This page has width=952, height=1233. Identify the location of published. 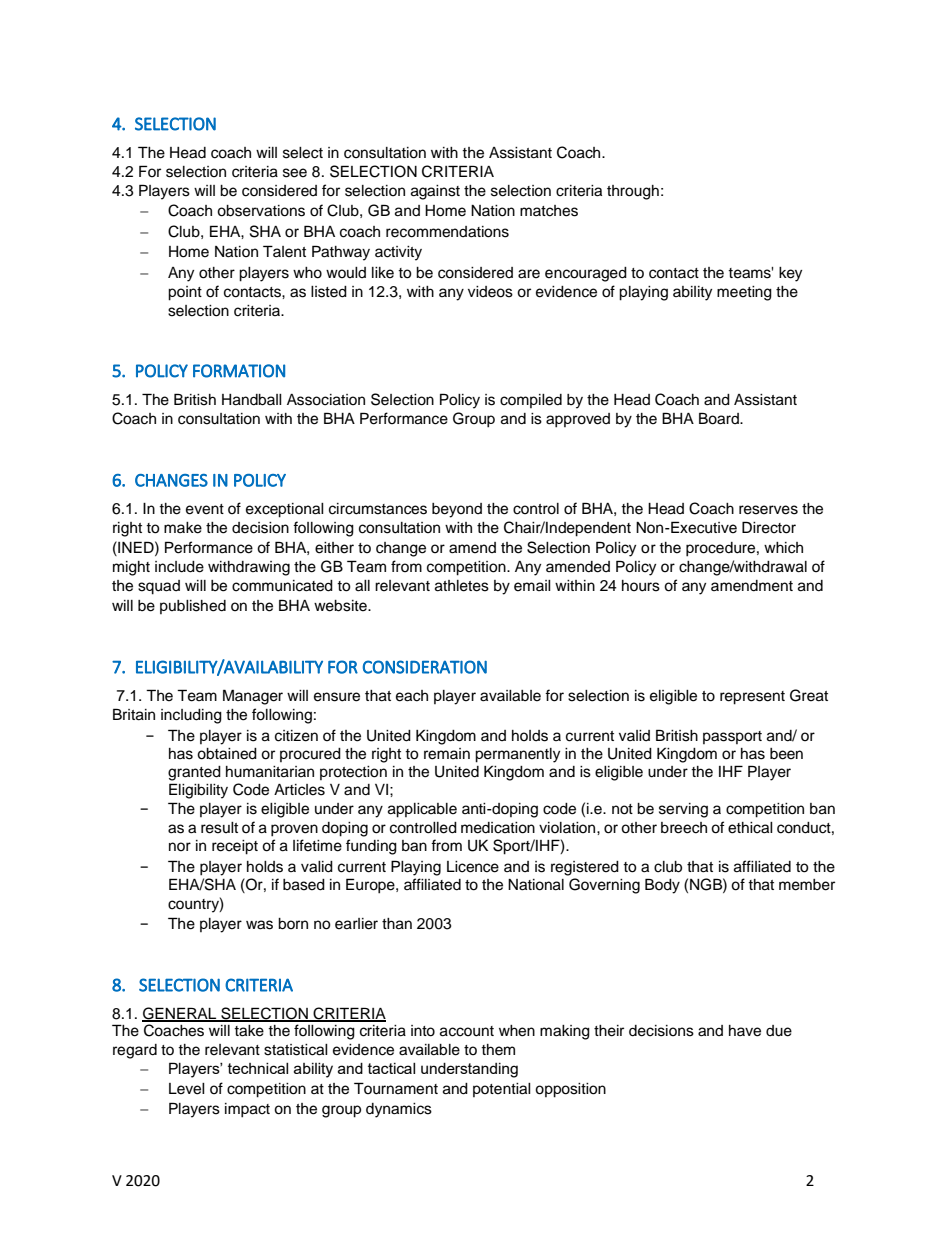
(193, 607).
